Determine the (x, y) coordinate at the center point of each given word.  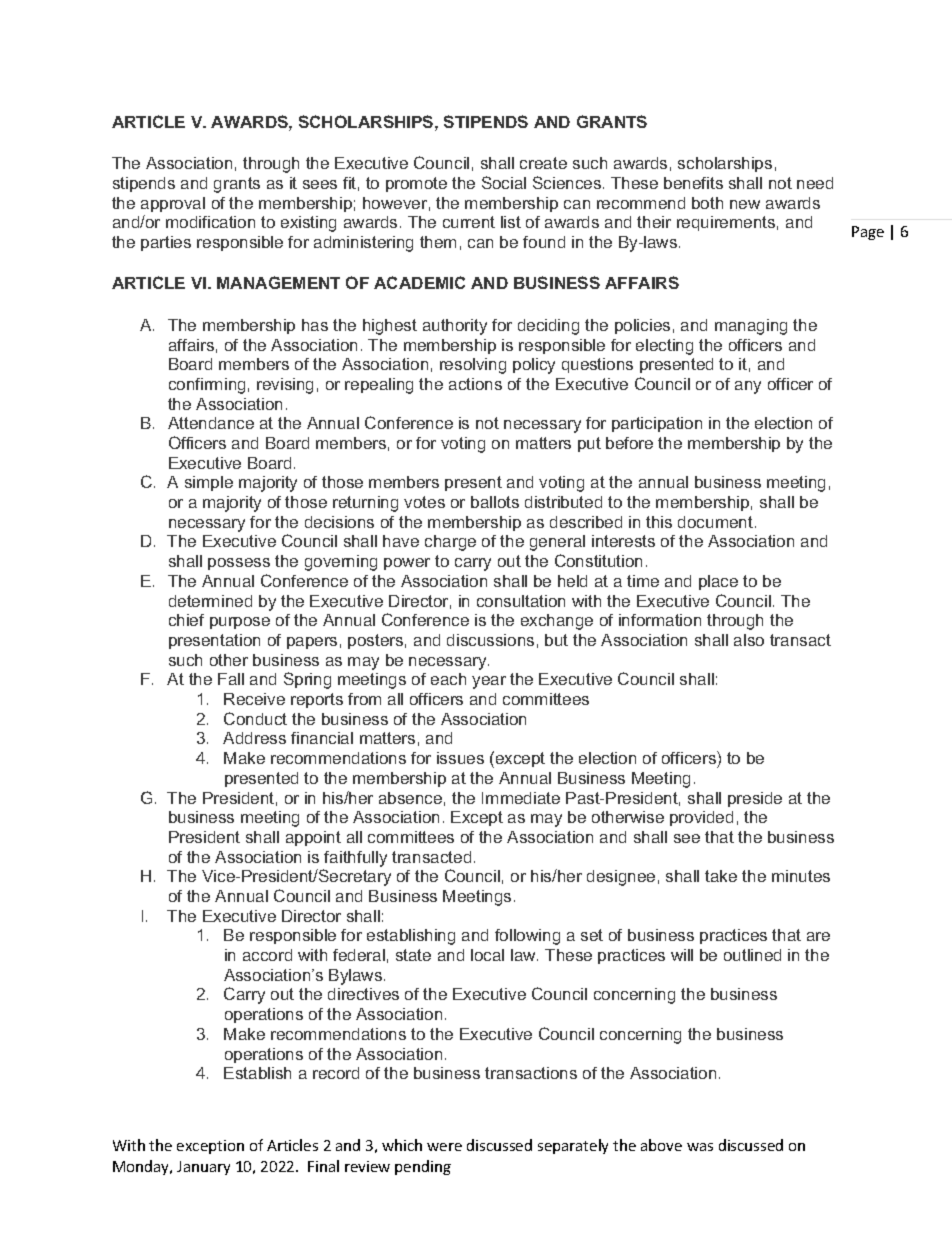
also (749, 640)
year (489, 682)
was (700, 1147)
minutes (801, 876)
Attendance (211, 423)
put (589, 444)
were (444, 1147)
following (527, 937)
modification (210, 222)
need (815, 183)
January (203, 1168)
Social (504, 182)
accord (267, 955)
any (748, 387)
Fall (231, 679)
